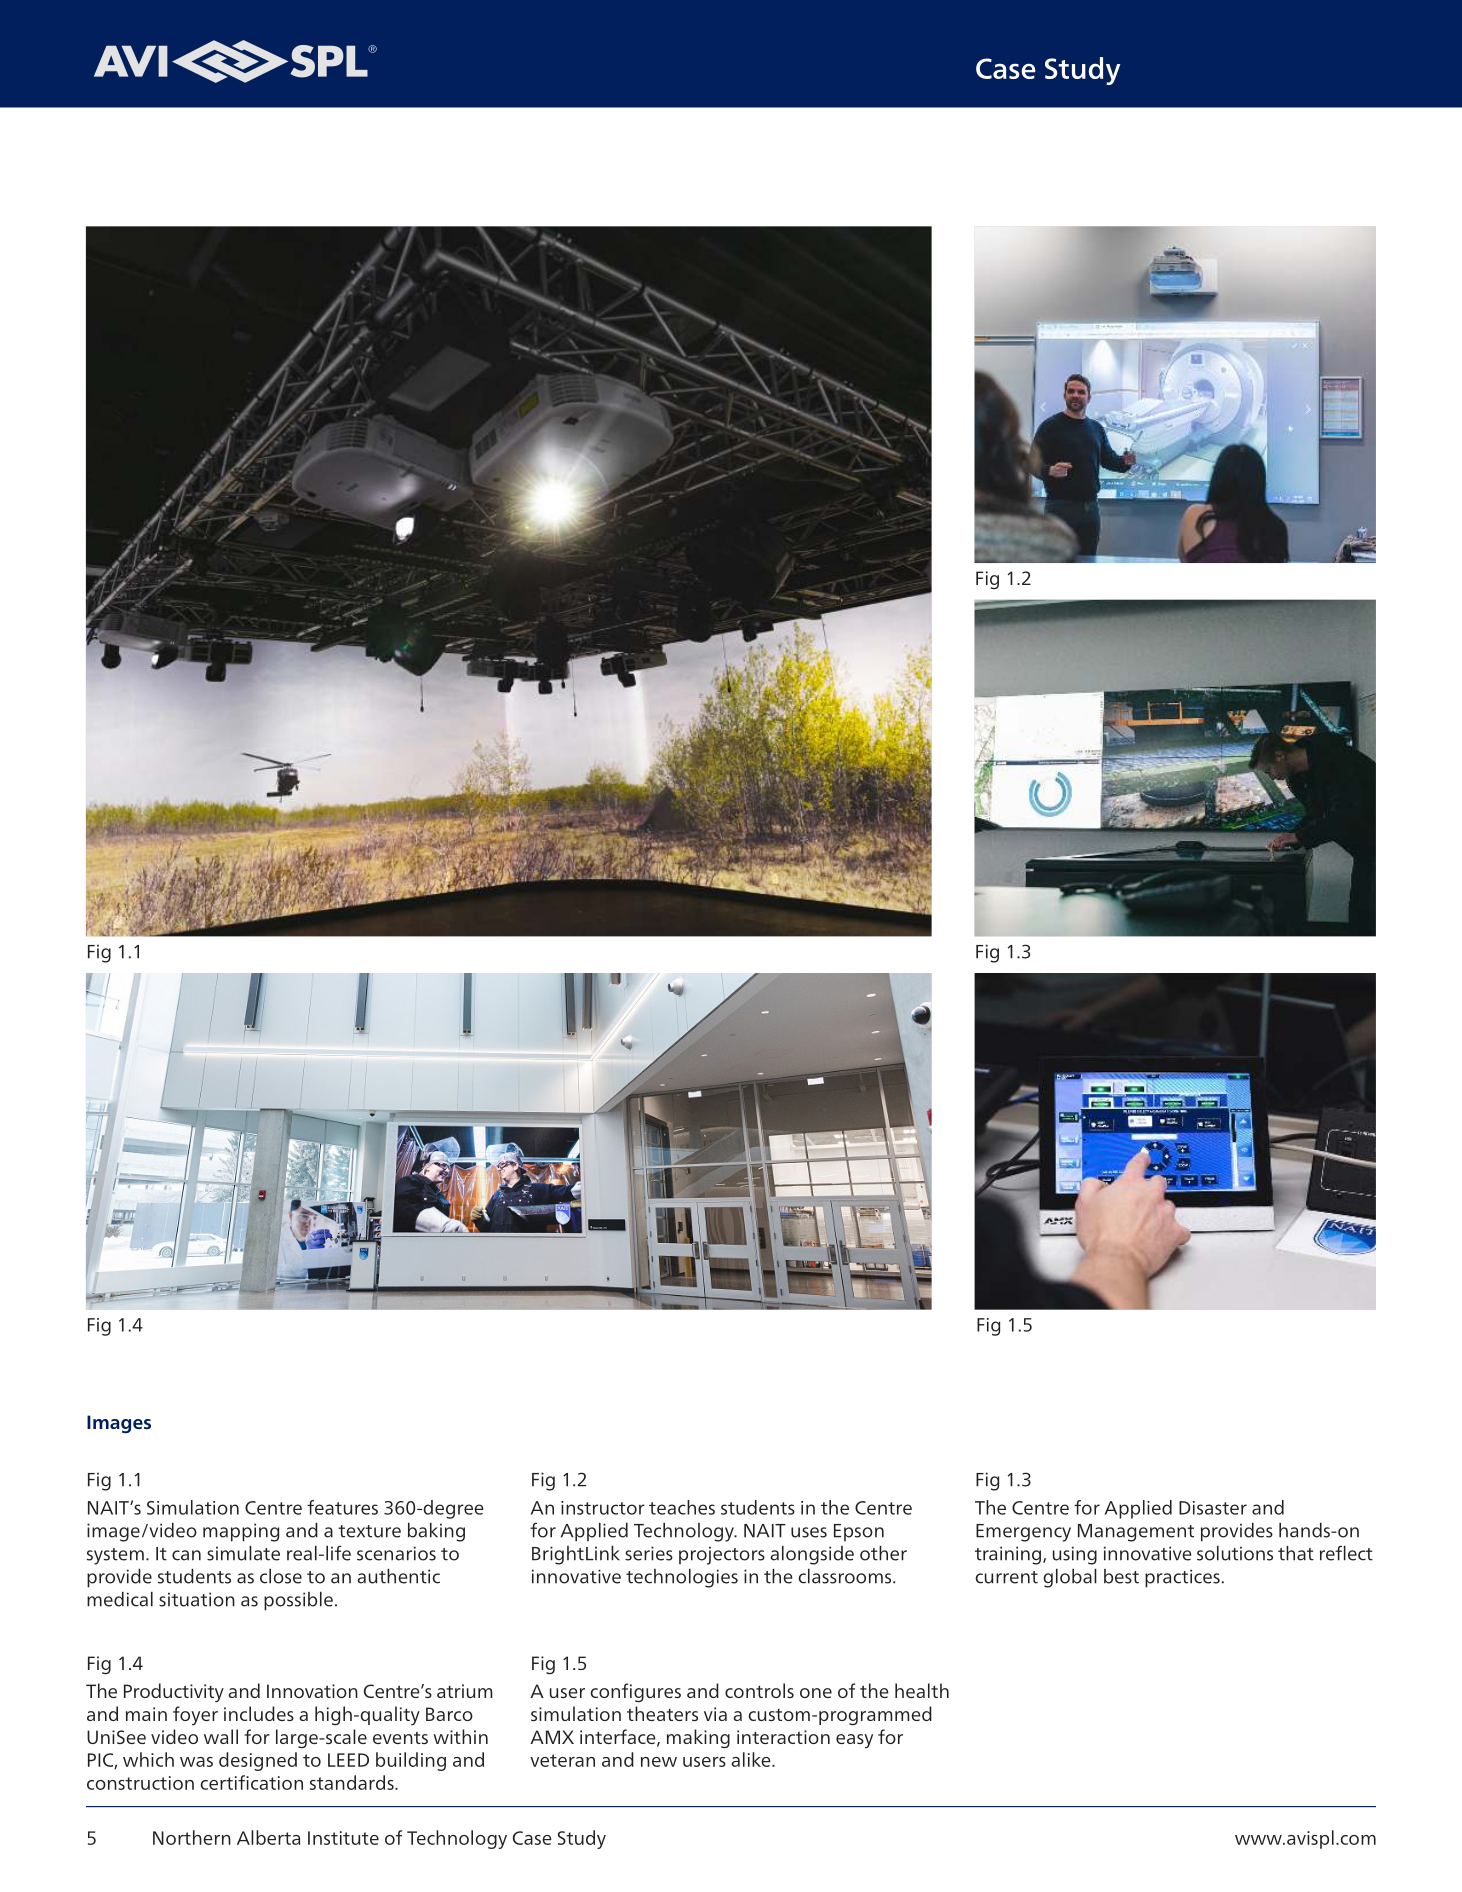 This image has height=1892, width=1462. Describe the element at coordinates (752, 1759) in the image. I see `alike` at that location.
